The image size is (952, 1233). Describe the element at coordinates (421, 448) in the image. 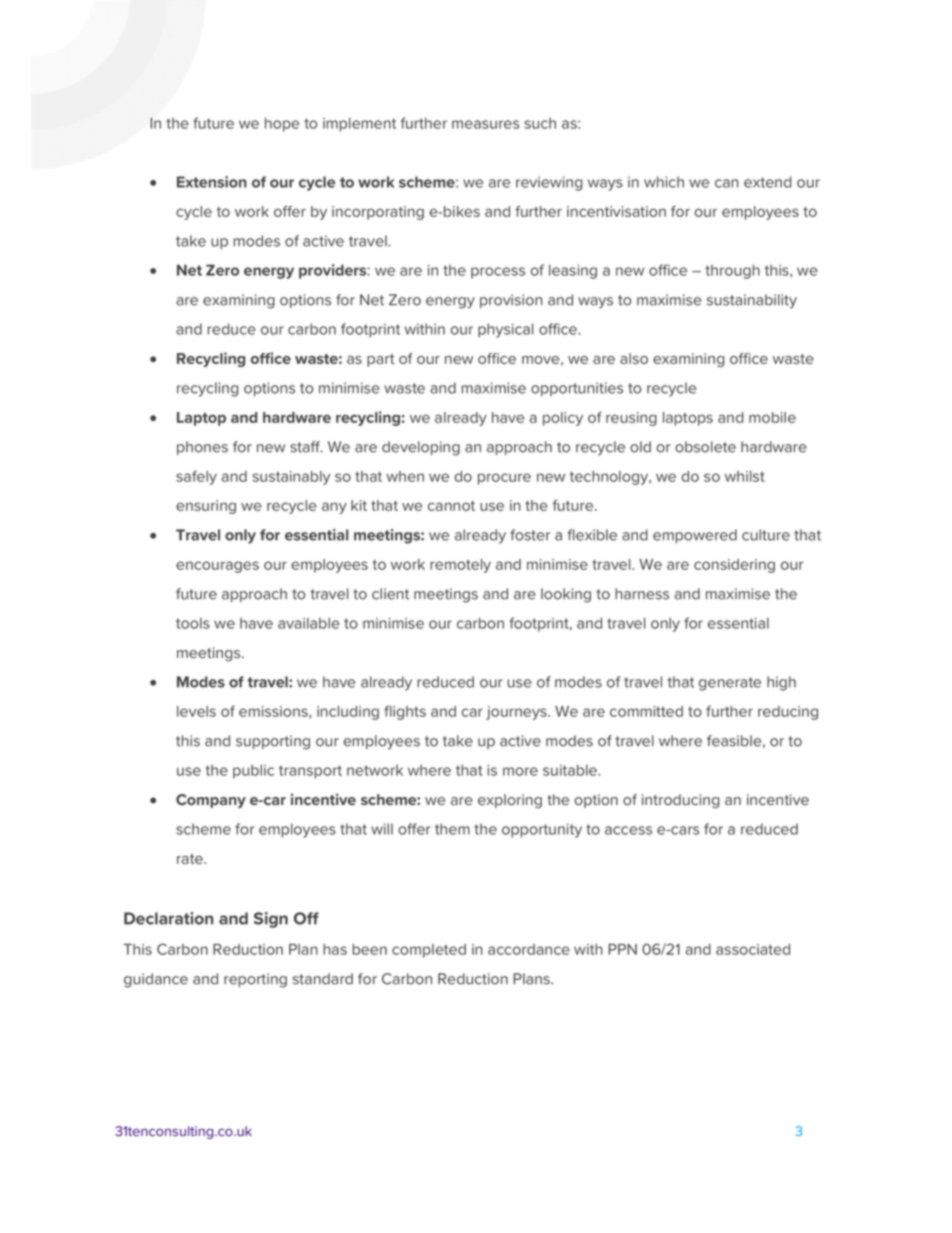

I see `developing` at that location.
